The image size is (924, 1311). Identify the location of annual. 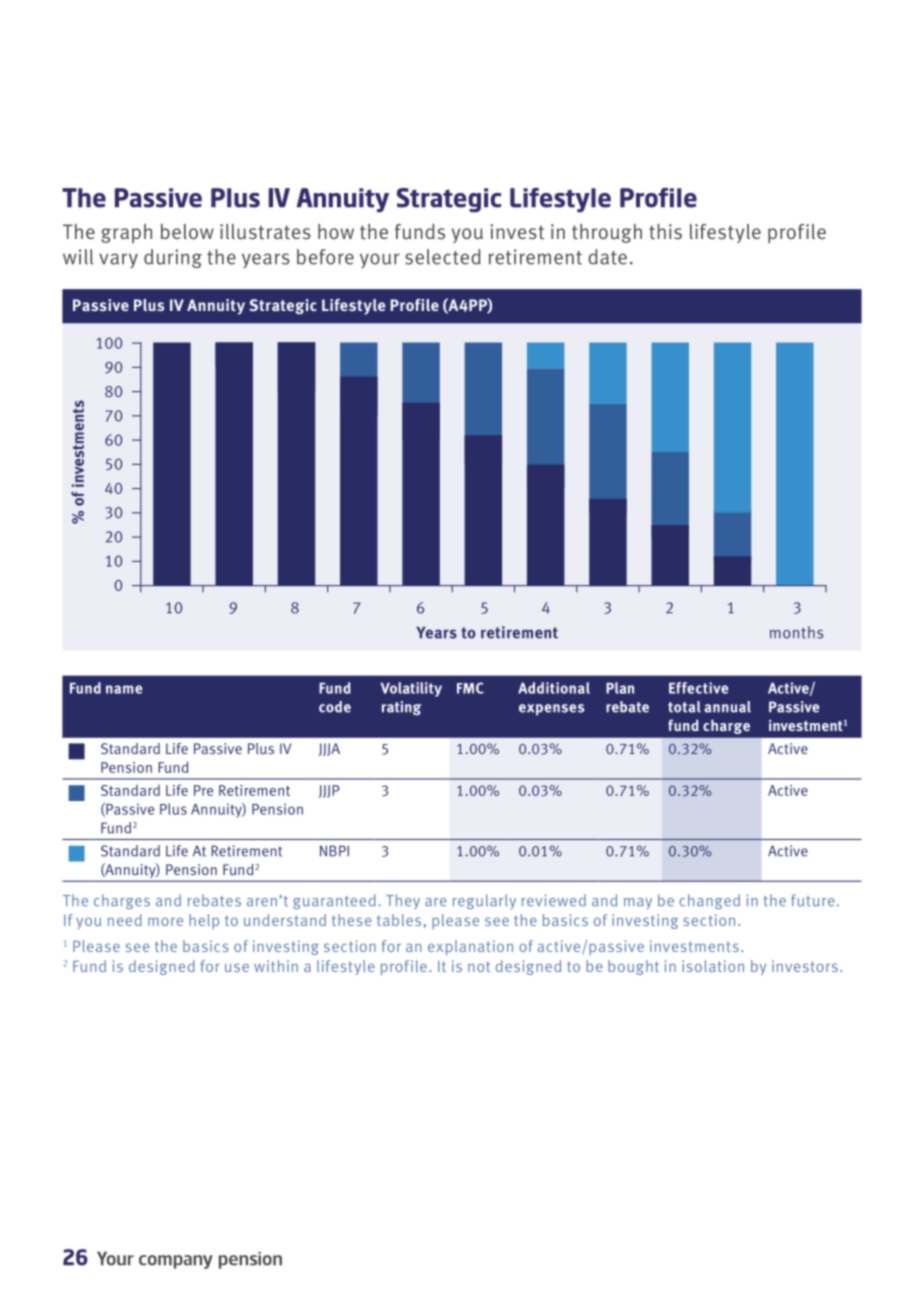
(727, 707).
